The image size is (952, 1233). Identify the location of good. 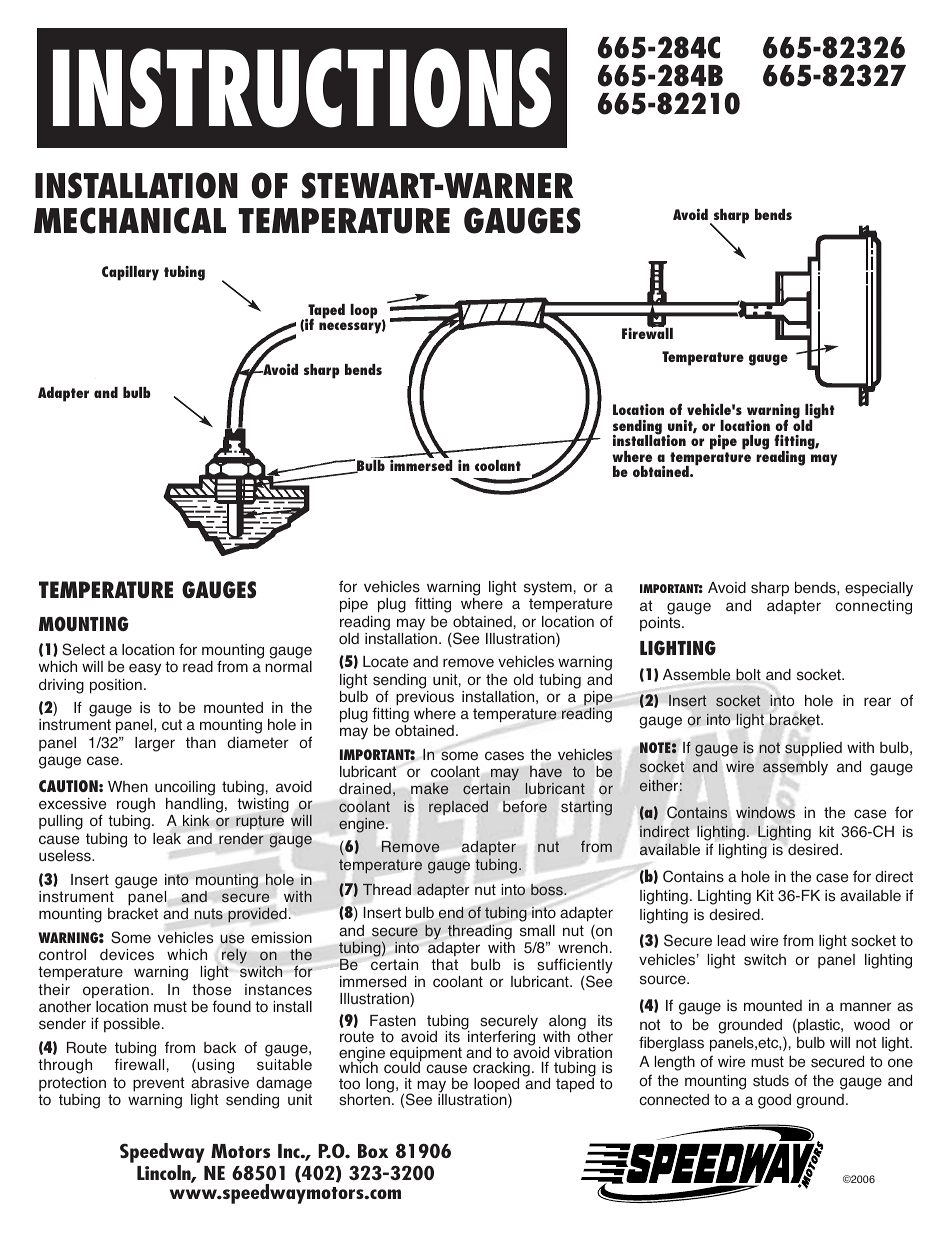
(774, 1101).
